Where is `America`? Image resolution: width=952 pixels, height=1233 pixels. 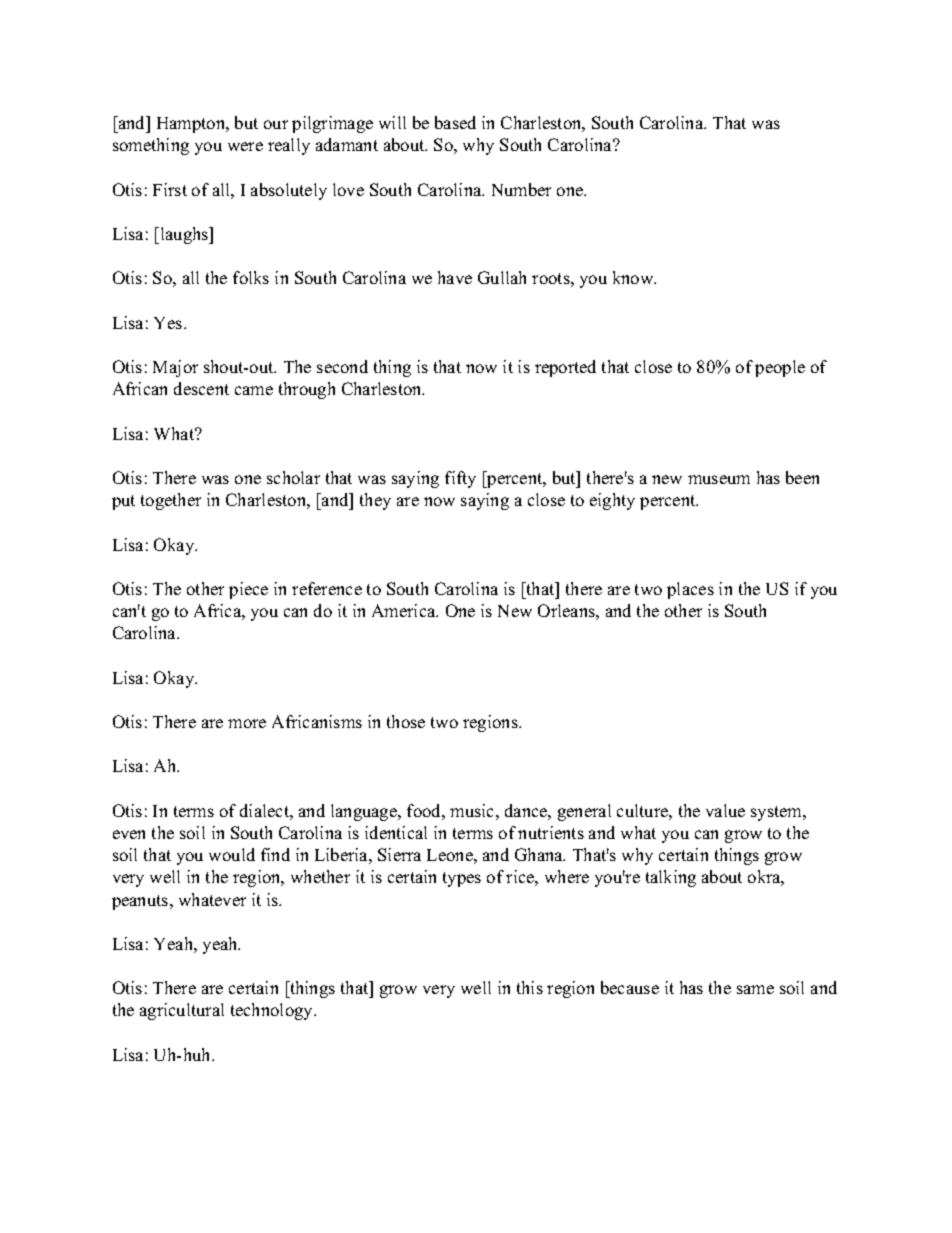 America is located at coordinates (405, 610).
